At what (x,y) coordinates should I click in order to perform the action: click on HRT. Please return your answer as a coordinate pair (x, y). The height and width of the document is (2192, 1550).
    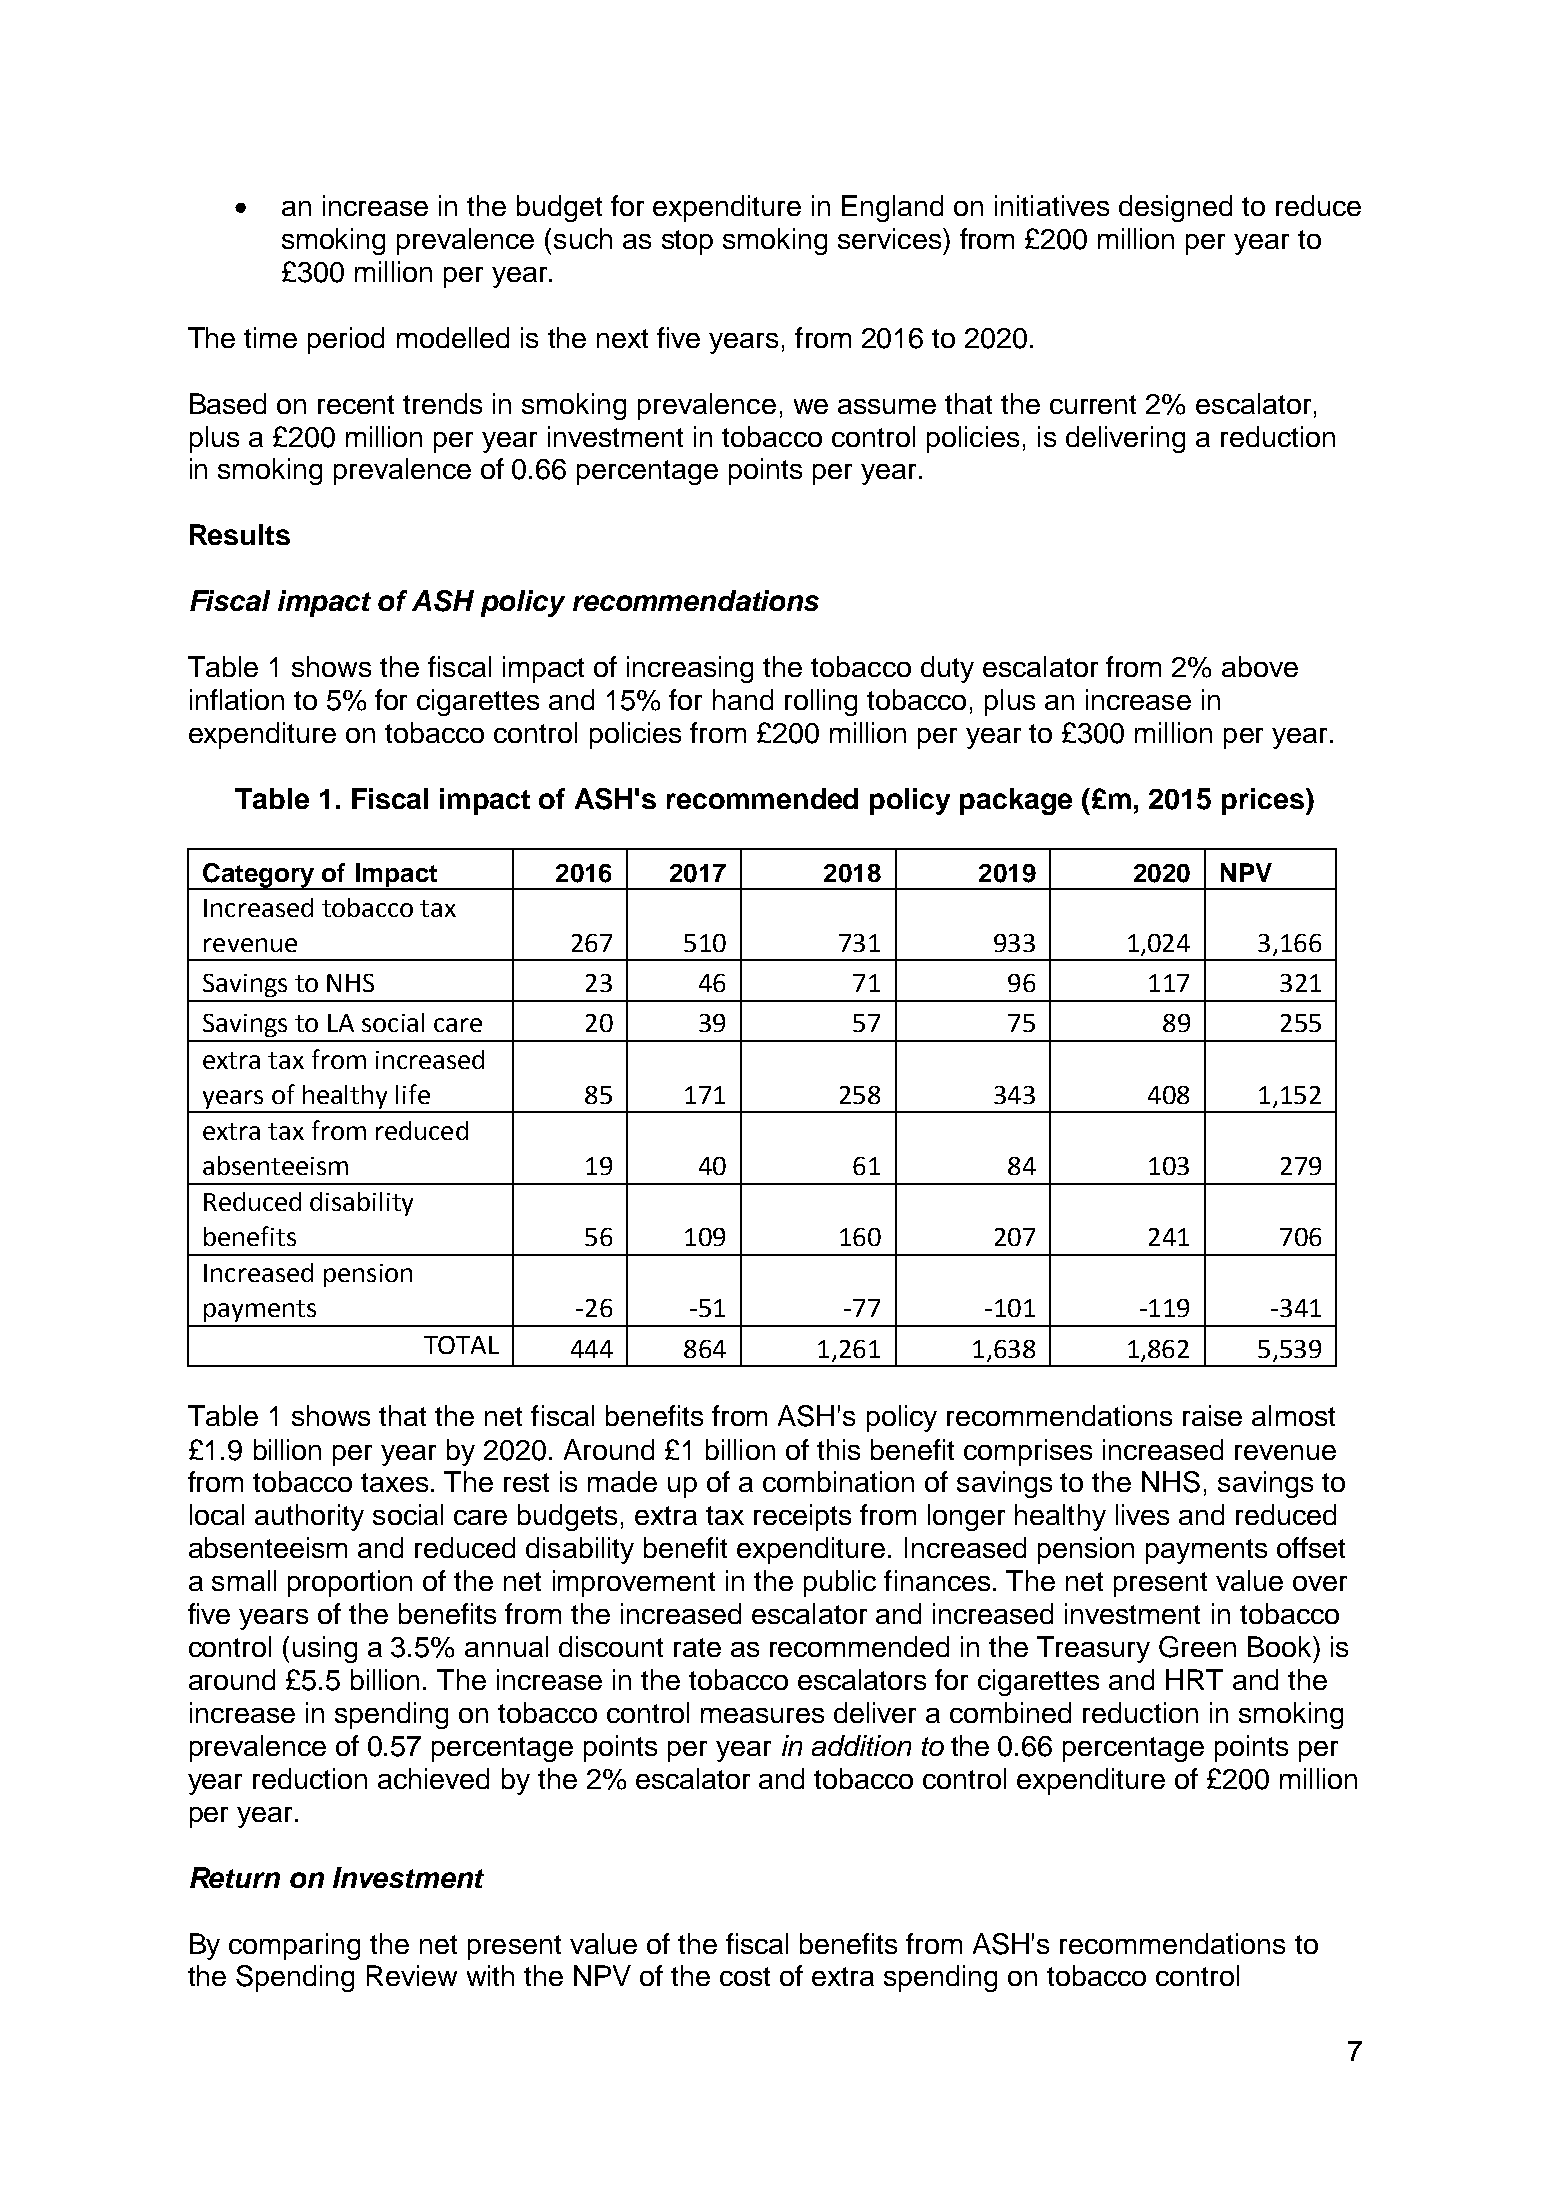
    Looking at the image, I should click on (1194, 1679).
